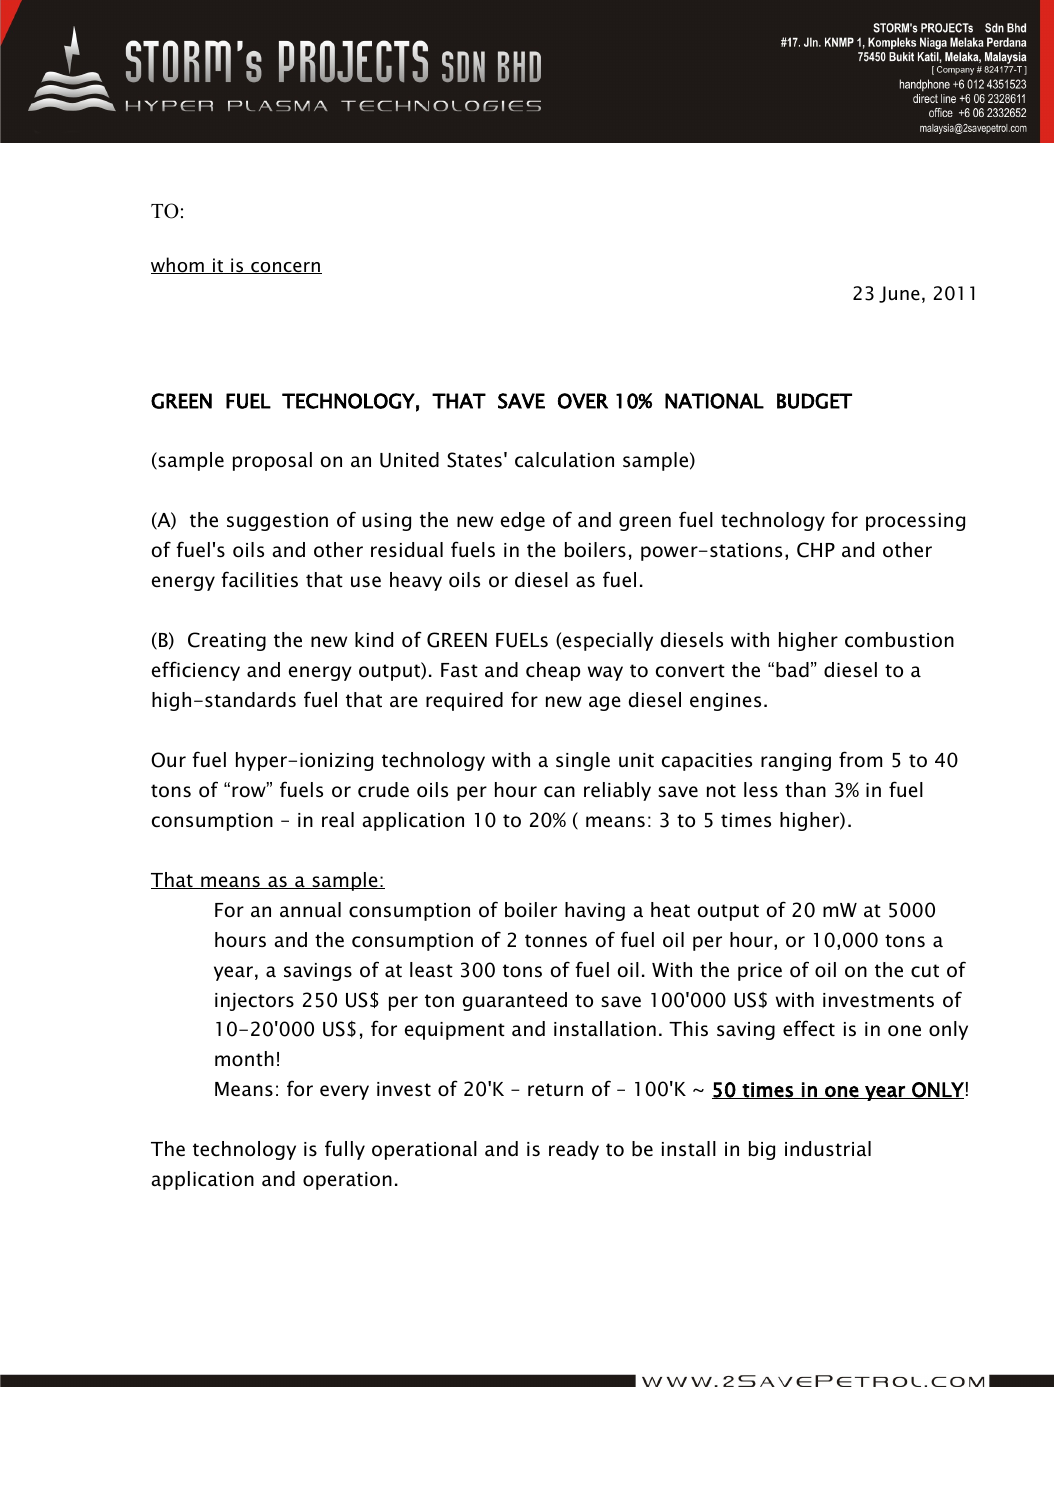 The image size is (1054, 1492). I want to click on ready, so click(574, 1150).
